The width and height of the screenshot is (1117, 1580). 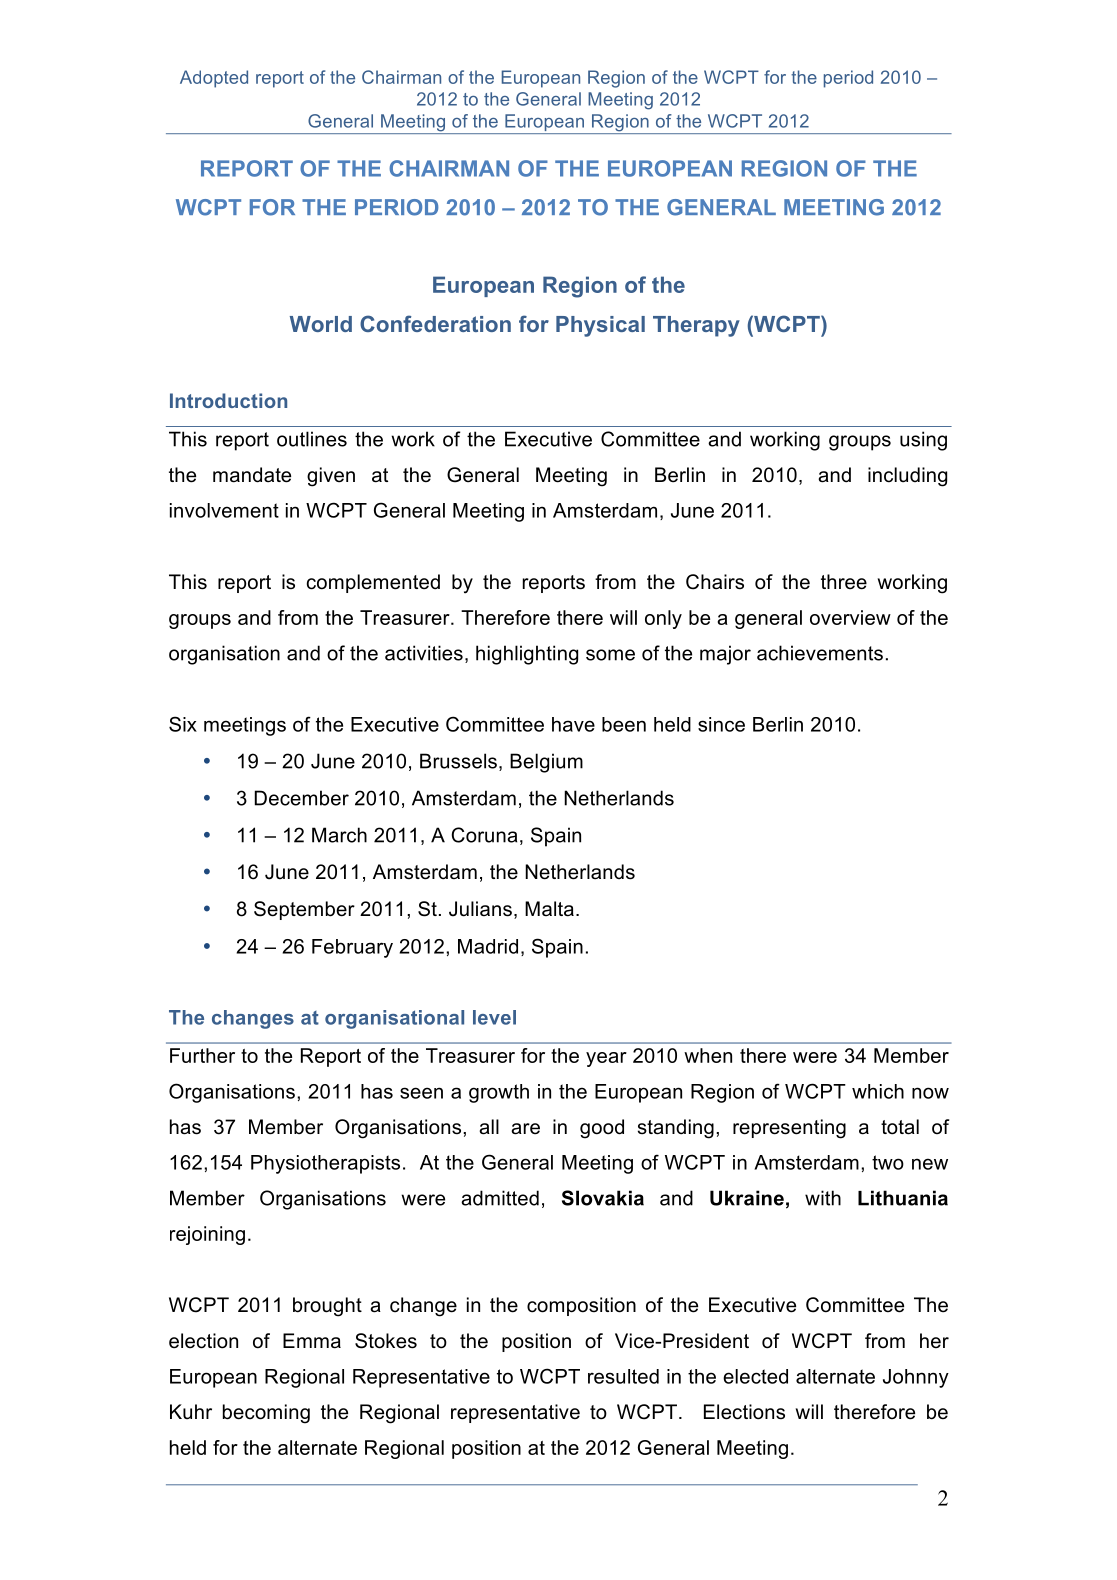 What do you see at coordinates (600, 326) in the screenshot?
I see `Physical` at bounding box center [600, 326].
